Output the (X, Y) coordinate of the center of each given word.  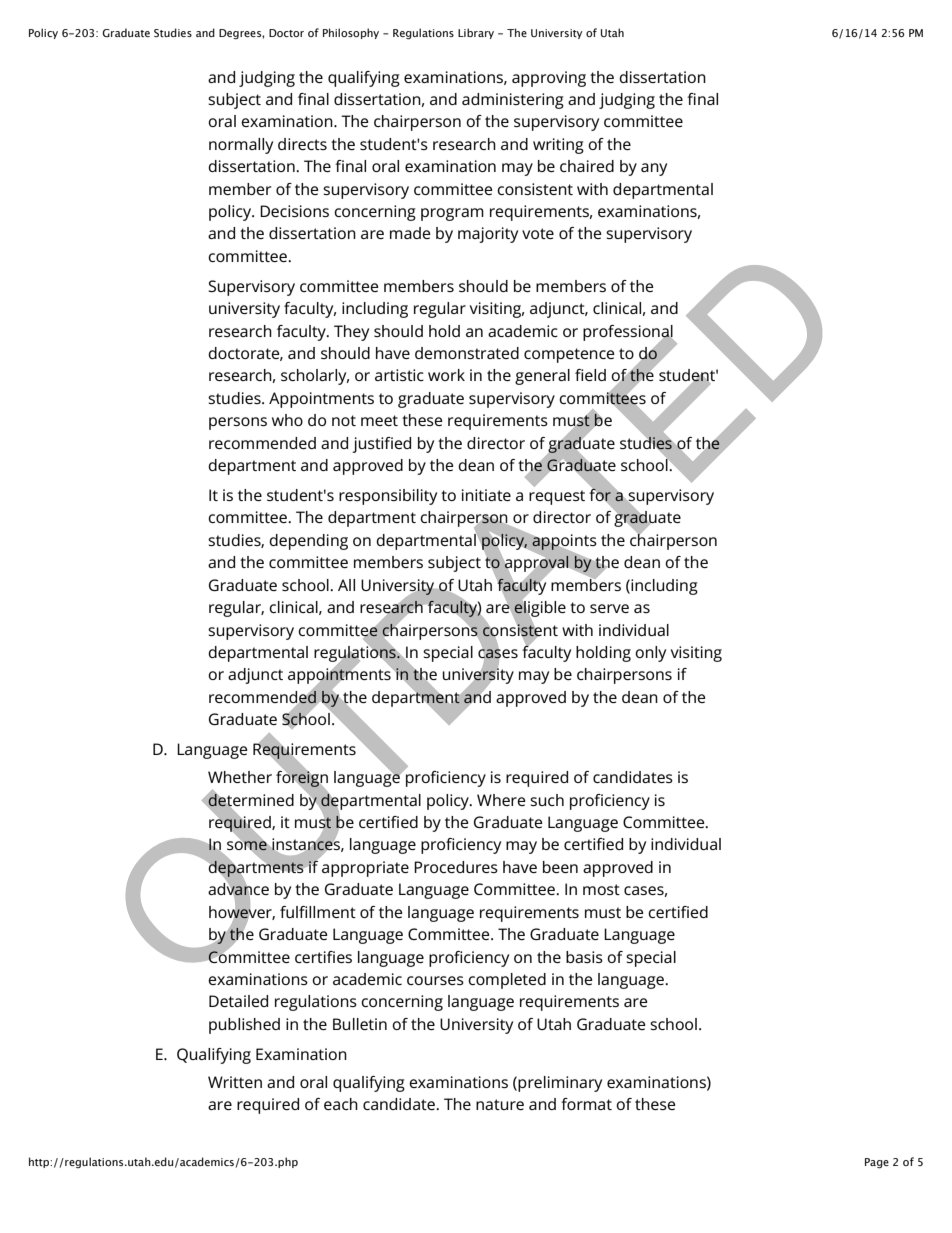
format (586, 1104)
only (650, 654)
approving (549, 79)
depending (308, 542)
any (654, 169)
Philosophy (351, 33)
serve (609, 608)
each (341, 1104)
